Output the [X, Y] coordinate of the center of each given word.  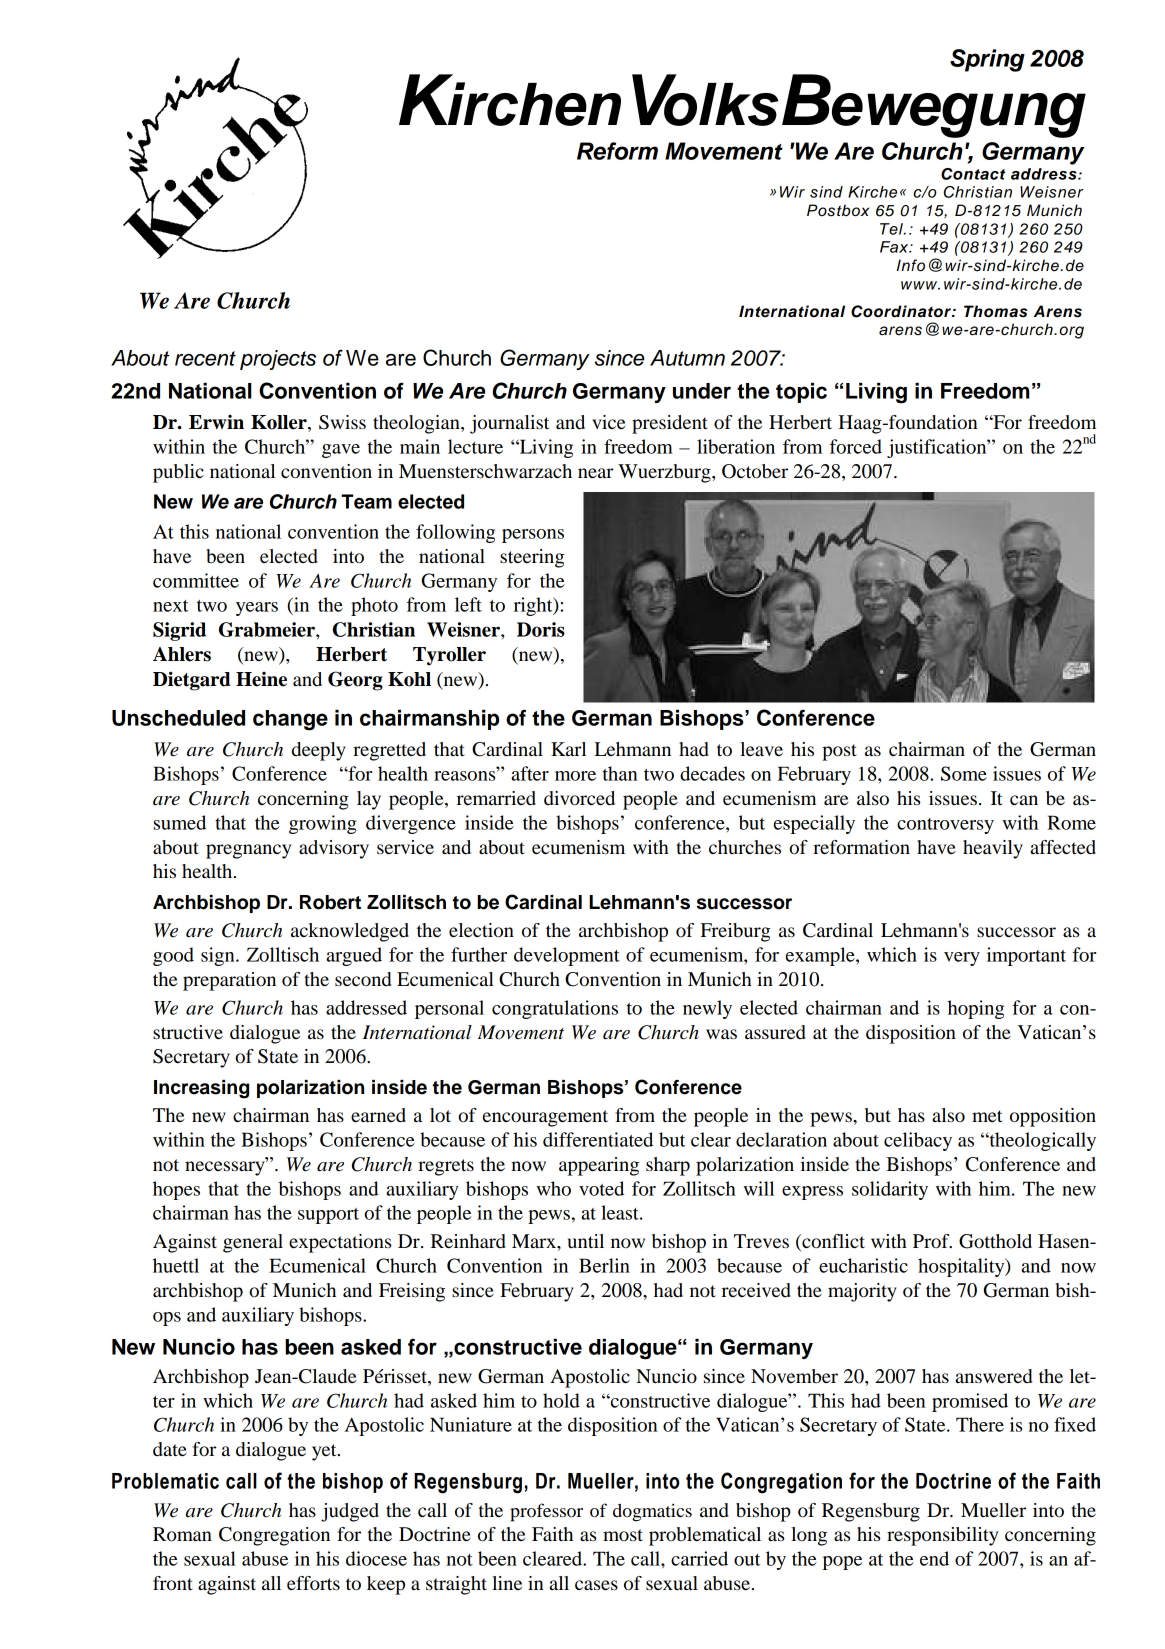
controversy [945, 826]
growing [322, 824]
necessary [226, 1167]
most [623, 1535]
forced [856, 446]
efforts [313, 1583]
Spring [987, 60]
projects [278, 360]
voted [601, 1188]
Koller [280, 423]
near [596, 473]
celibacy [918, 1141]
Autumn [687, 358]
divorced [579, 798]
